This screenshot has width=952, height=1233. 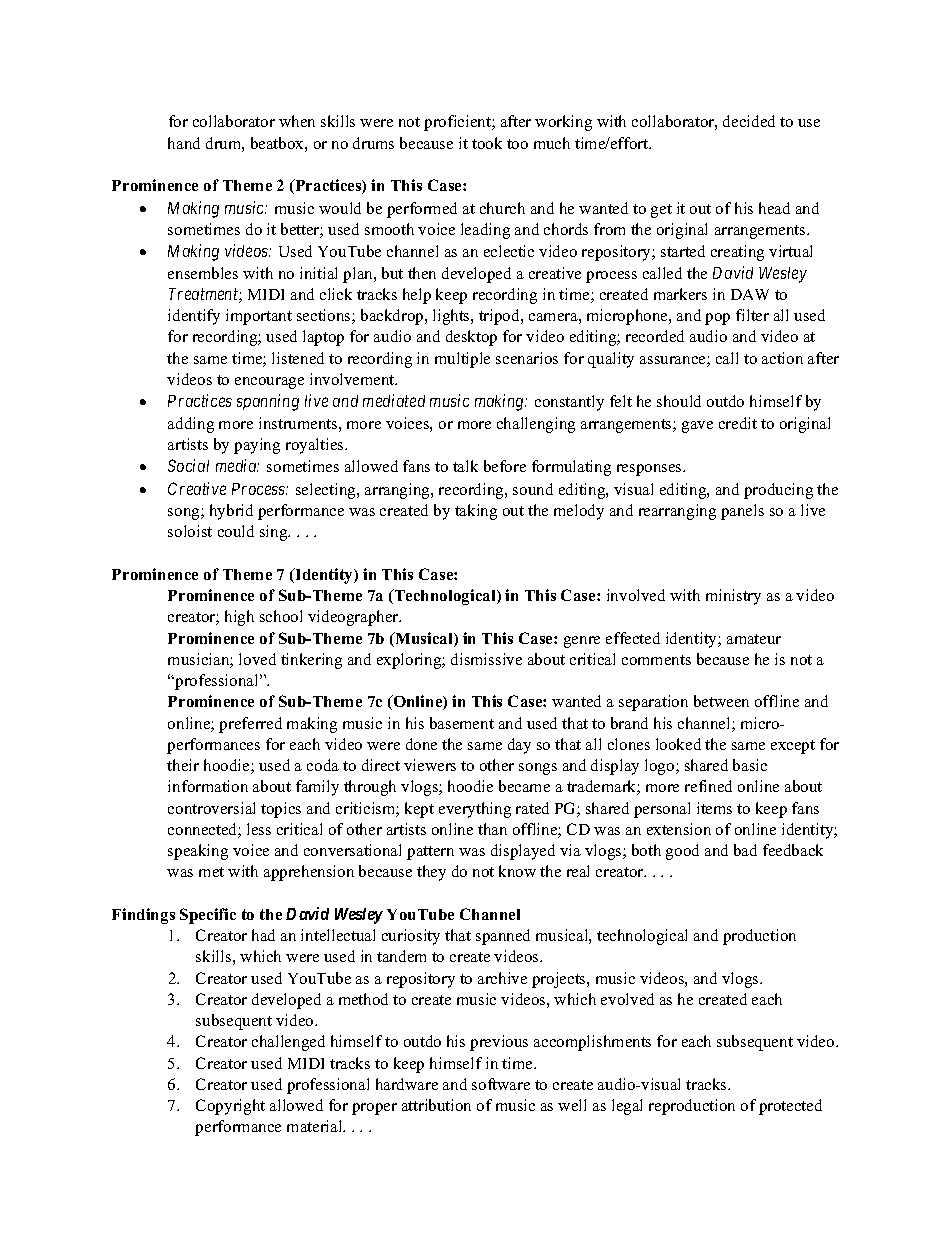 What do you see at coordinates (465, 466) in the screenshot?
I see `talk` at bounding box center [465, 466].
